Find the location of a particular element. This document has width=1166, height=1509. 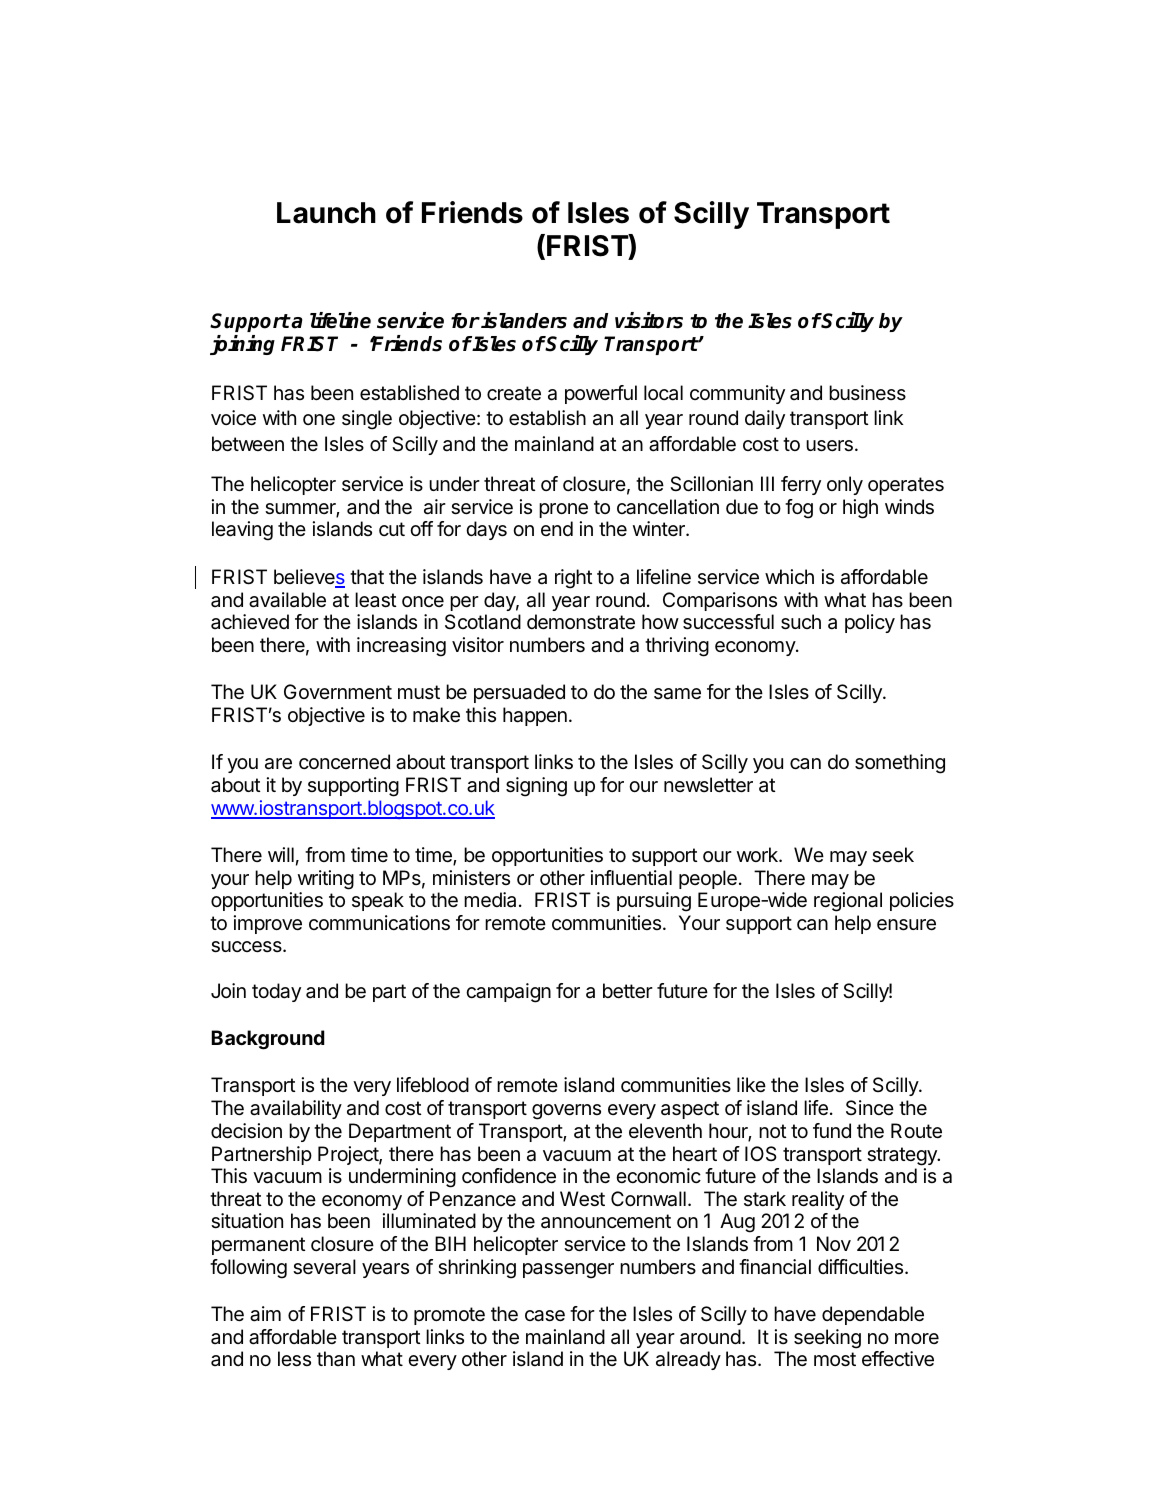

prone is located at coordinates (563, 510).
